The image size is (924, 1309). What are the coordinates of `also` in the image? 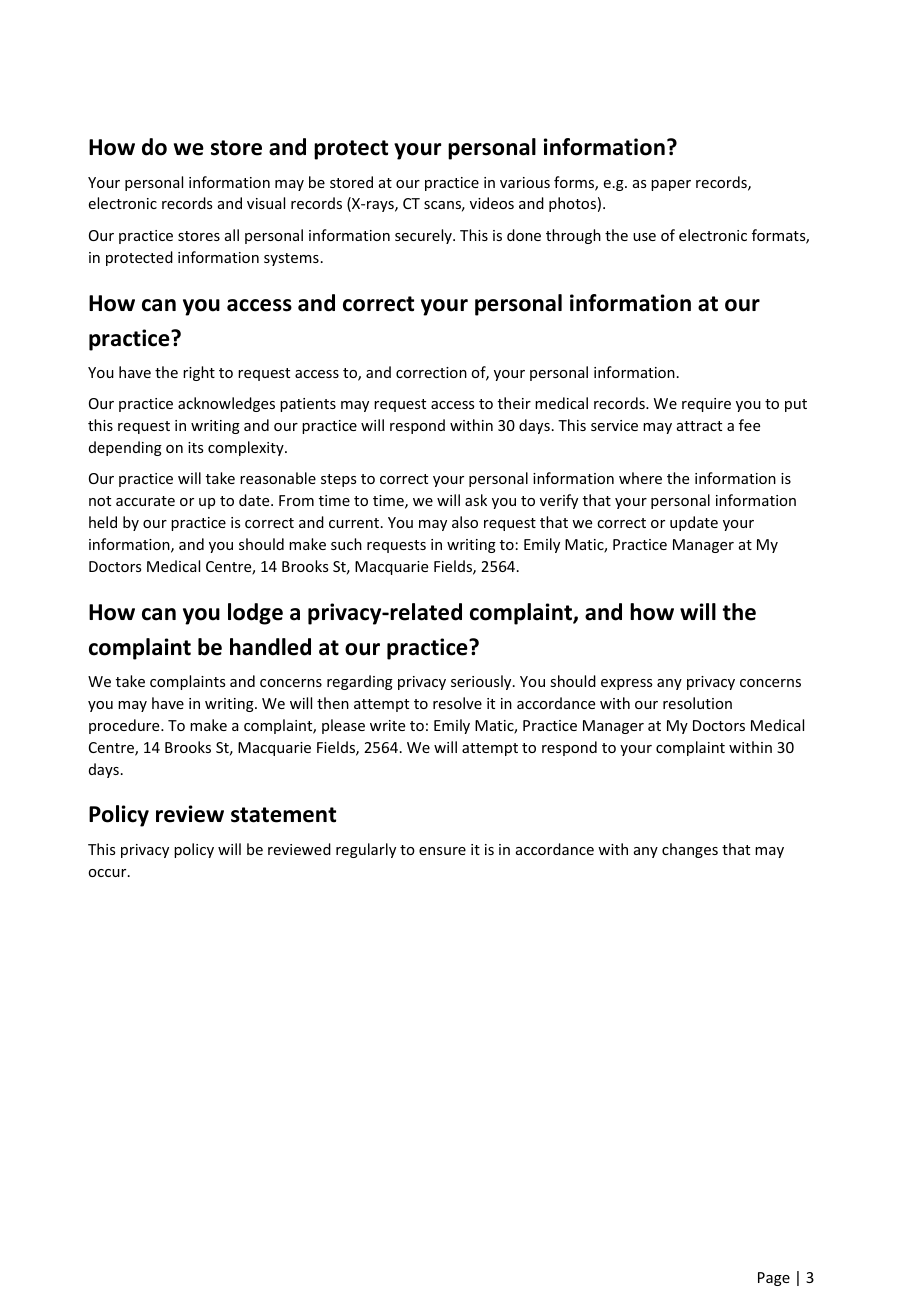 It's located at (465, 522).
